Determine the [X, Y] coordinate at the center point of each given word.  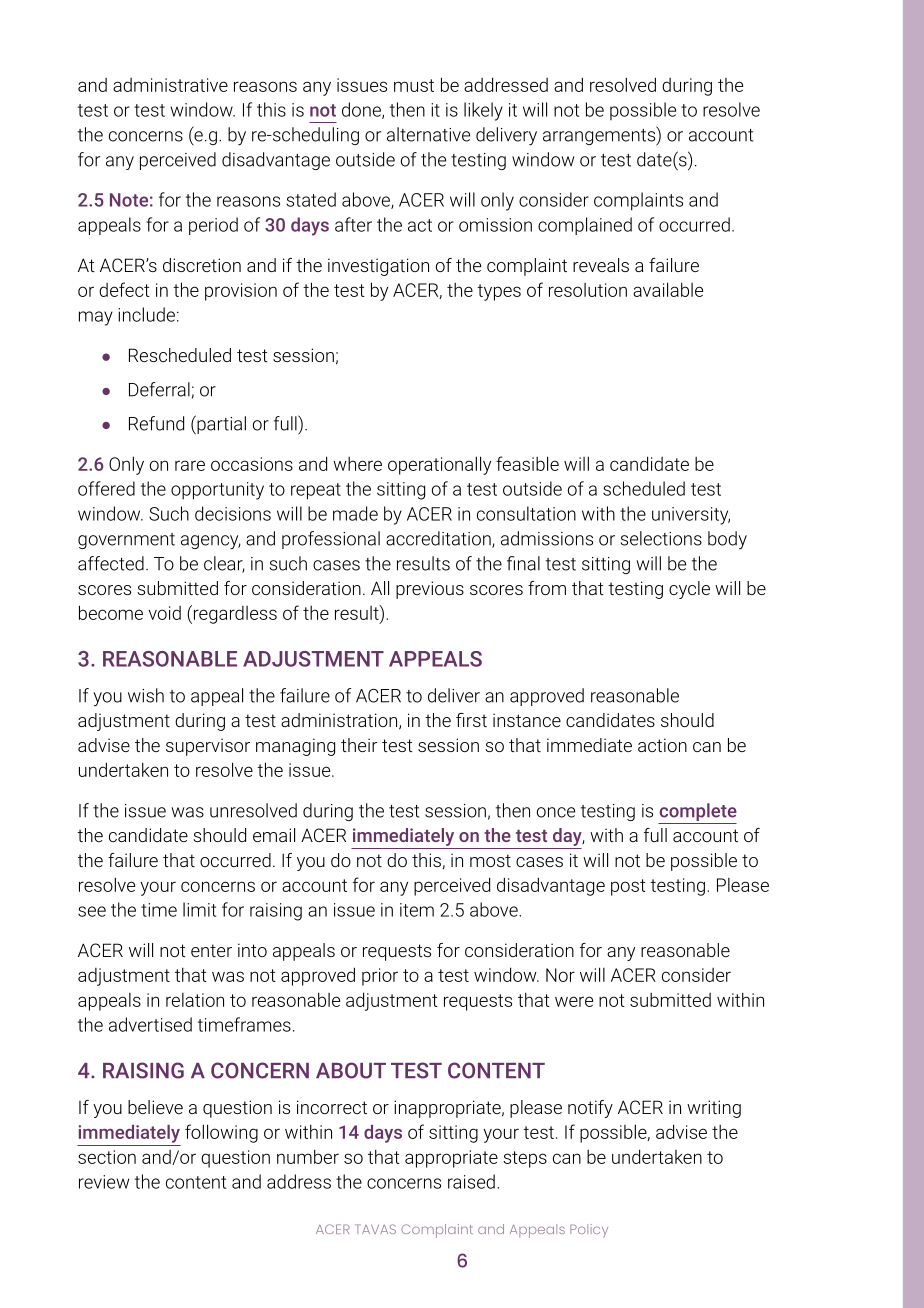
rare [190, 465]
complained [585, 226]
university [691, 516]
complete [698, 812]
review [104, 1182]
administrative [170, 85]
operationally [439, 465]
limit [199, 909]
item [417, 910]
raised [471, 1181]
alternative [428, 134]
